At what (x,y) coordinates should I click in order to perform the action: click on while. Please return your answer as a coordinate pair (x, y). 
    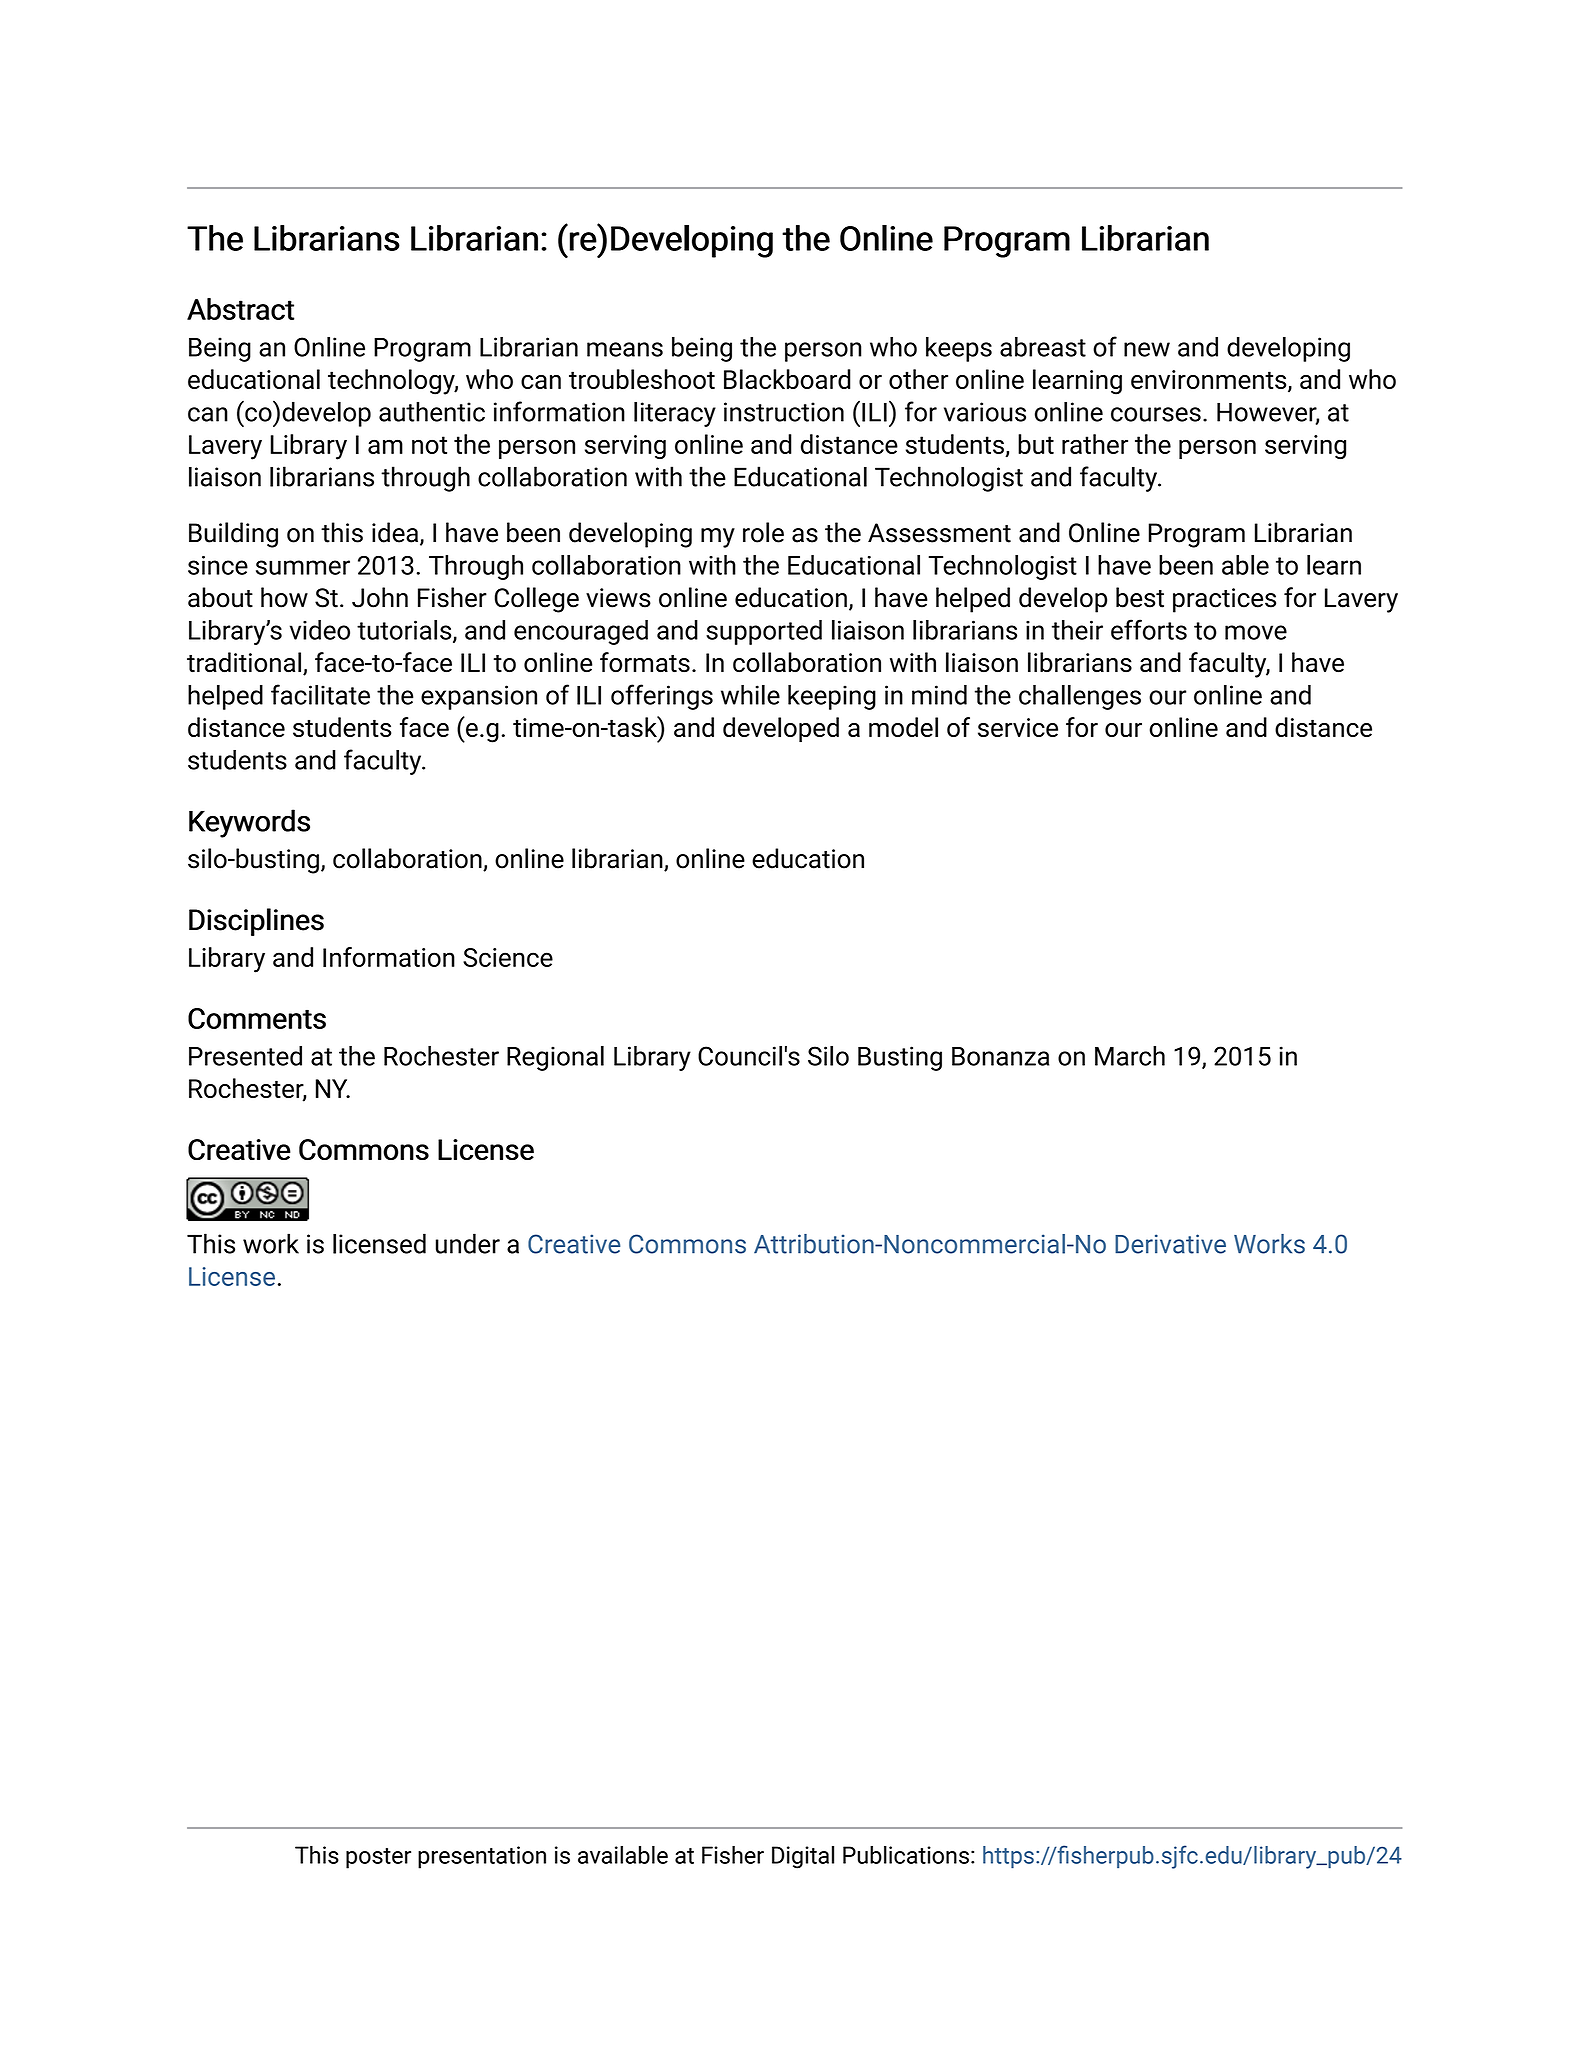
    Looking at the image, I should click on (750, 695).
